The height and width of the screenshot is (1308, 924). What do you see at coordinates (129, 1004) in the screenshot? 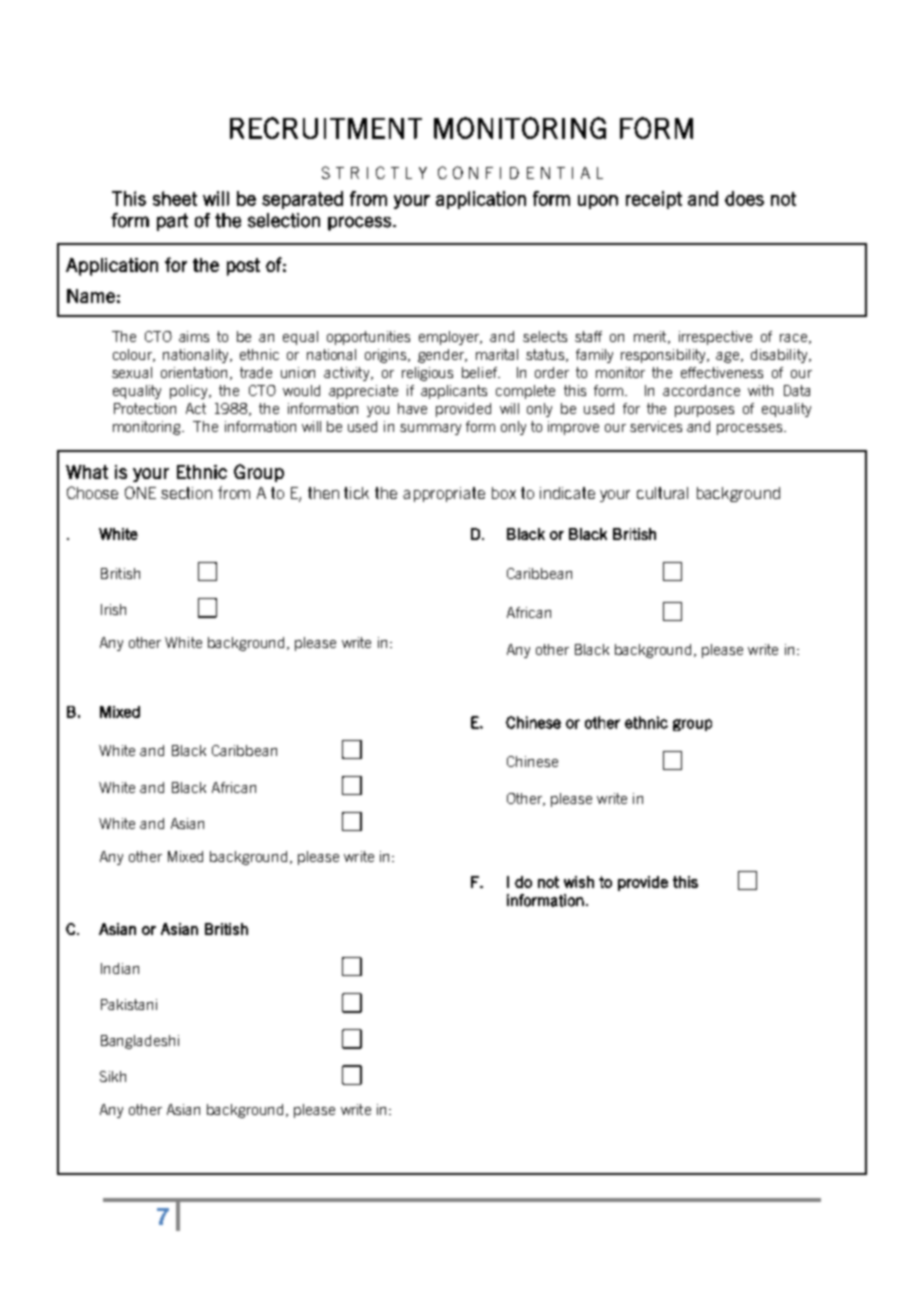
I see `Pakistani` at bounding box center [129, 1004].
